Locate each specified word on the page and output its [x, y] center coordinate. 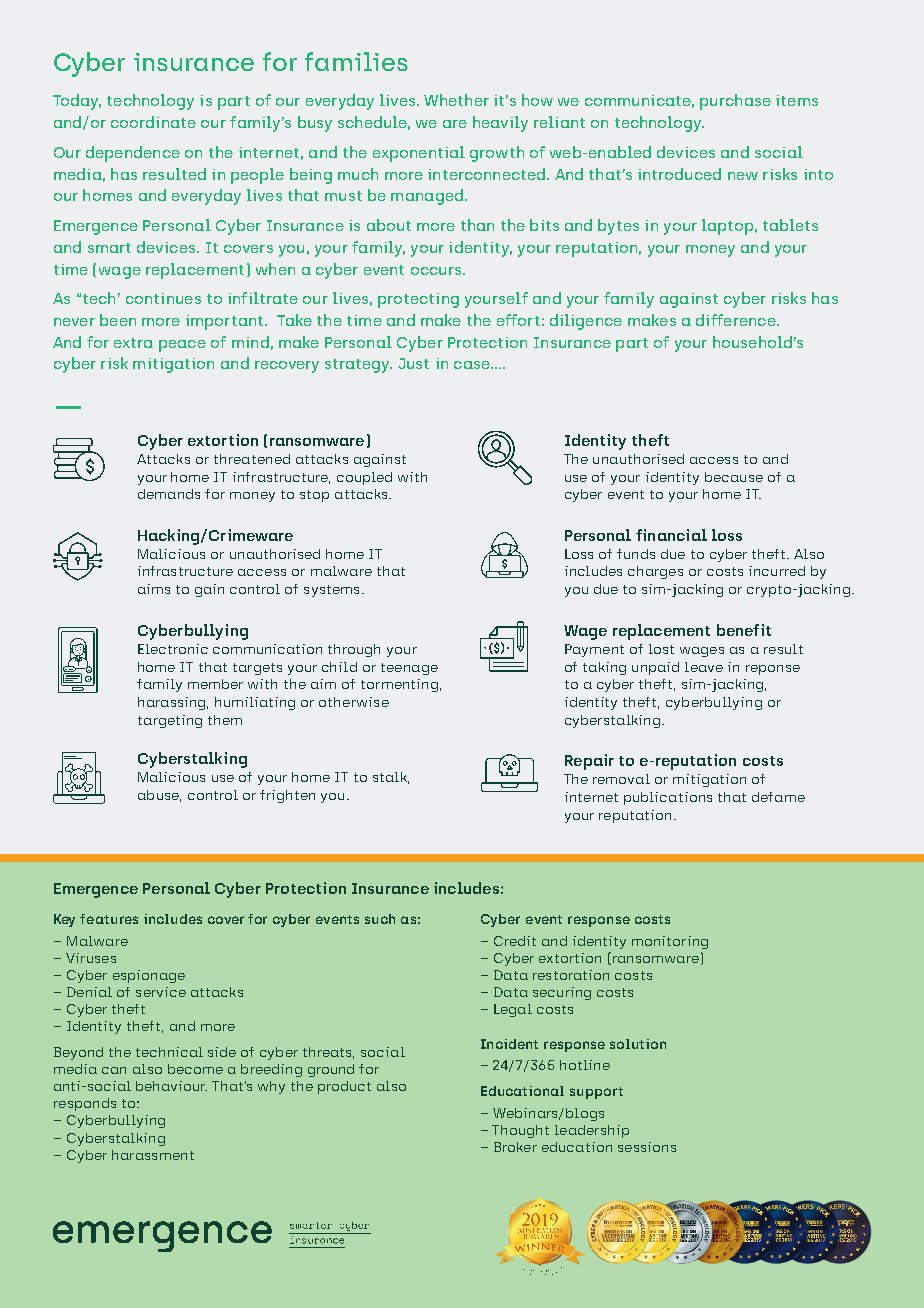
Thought [520, 1131]
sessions [647, 1147]
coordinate [153, 122]
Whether [456, 100]
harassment [153, 1155]
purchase [735, 102]
